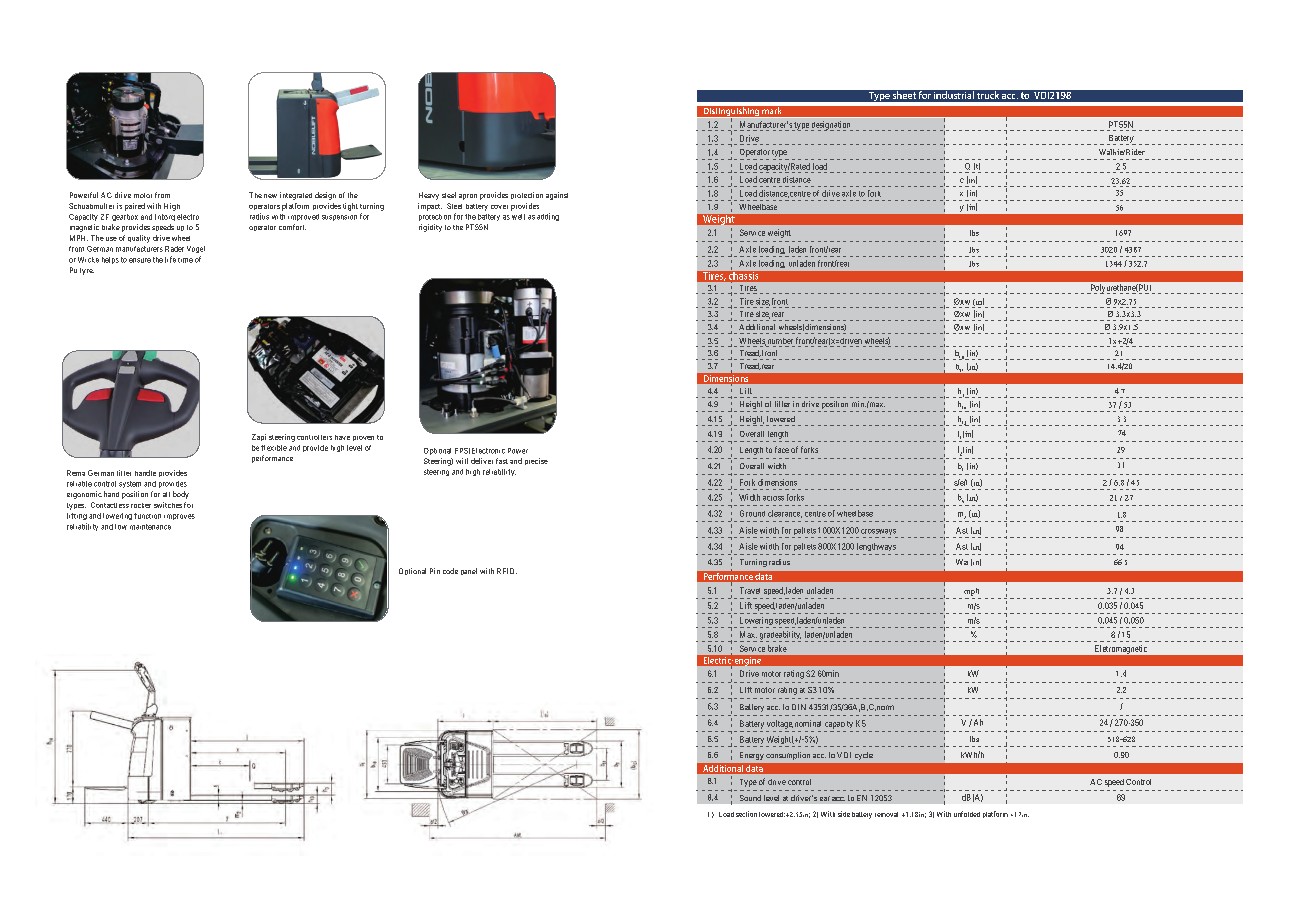  Describe the element at coordinates (844, 814) in the screenshot. I see `side` at that location.
